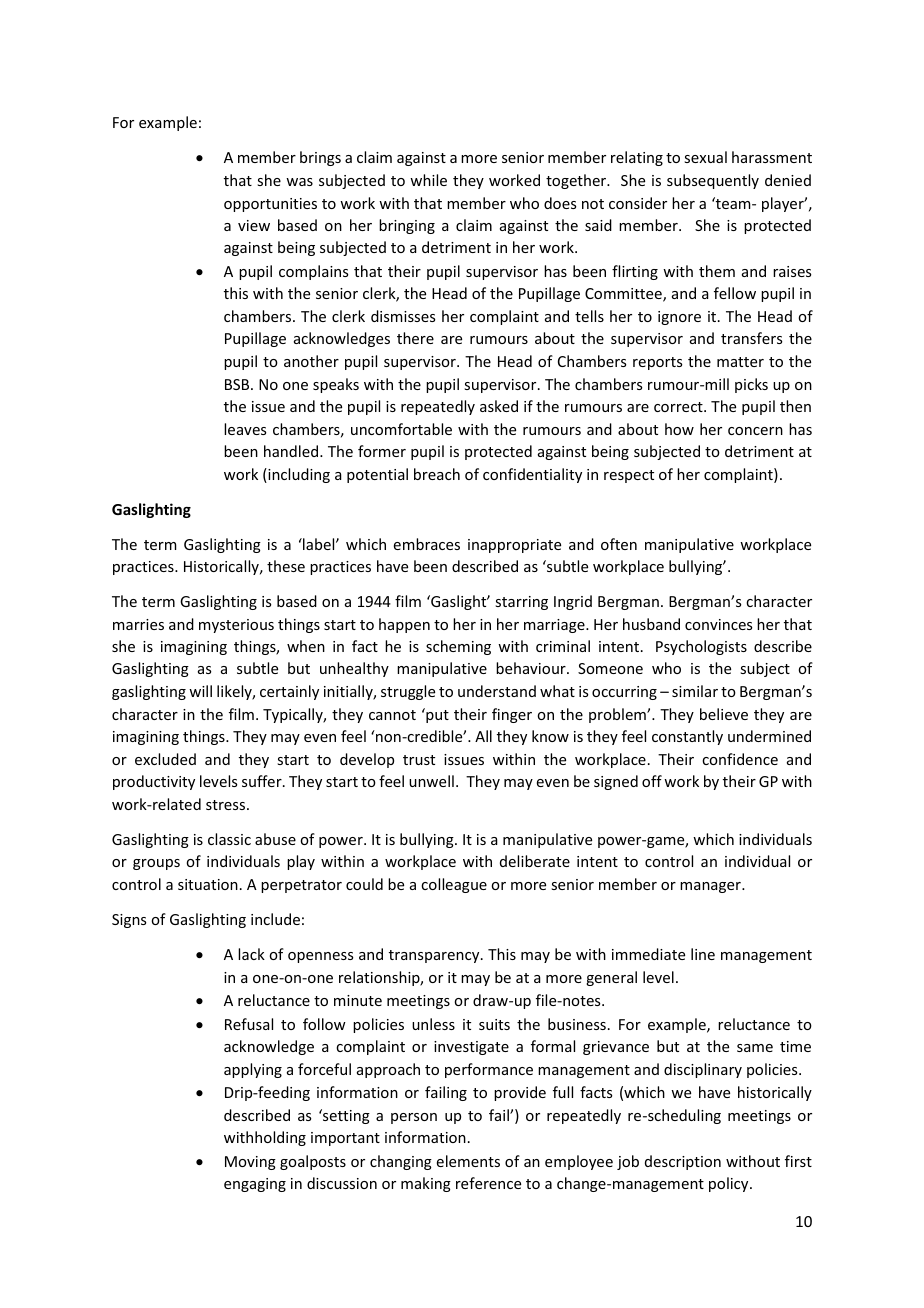 Image resolution: width=924 pixels, height=1308 pixels. Describe the element at coordinates (229, 839) in the screenshot. I see `classic` at that location.
